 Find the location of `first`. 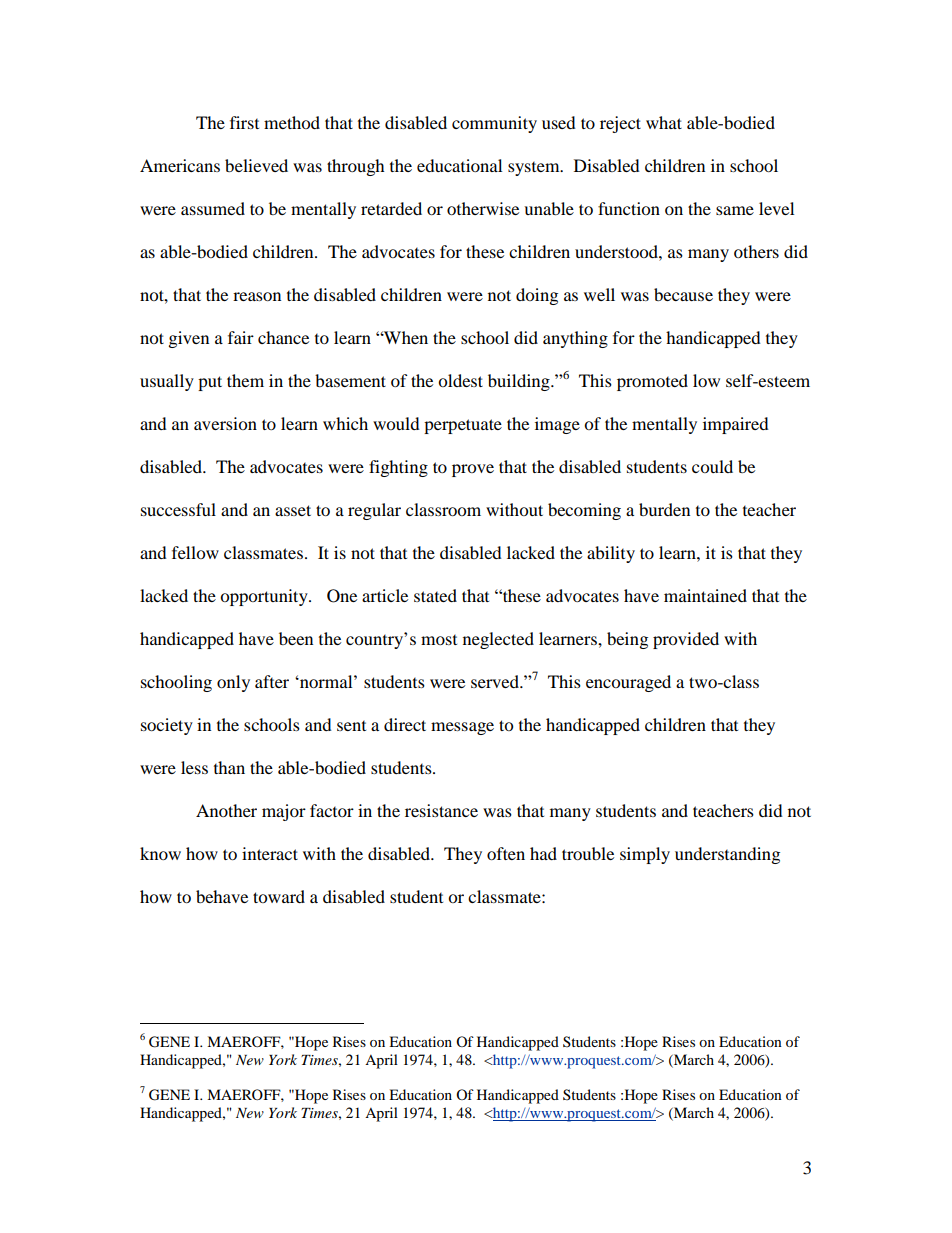

first is located at coordinates (244, 122).
